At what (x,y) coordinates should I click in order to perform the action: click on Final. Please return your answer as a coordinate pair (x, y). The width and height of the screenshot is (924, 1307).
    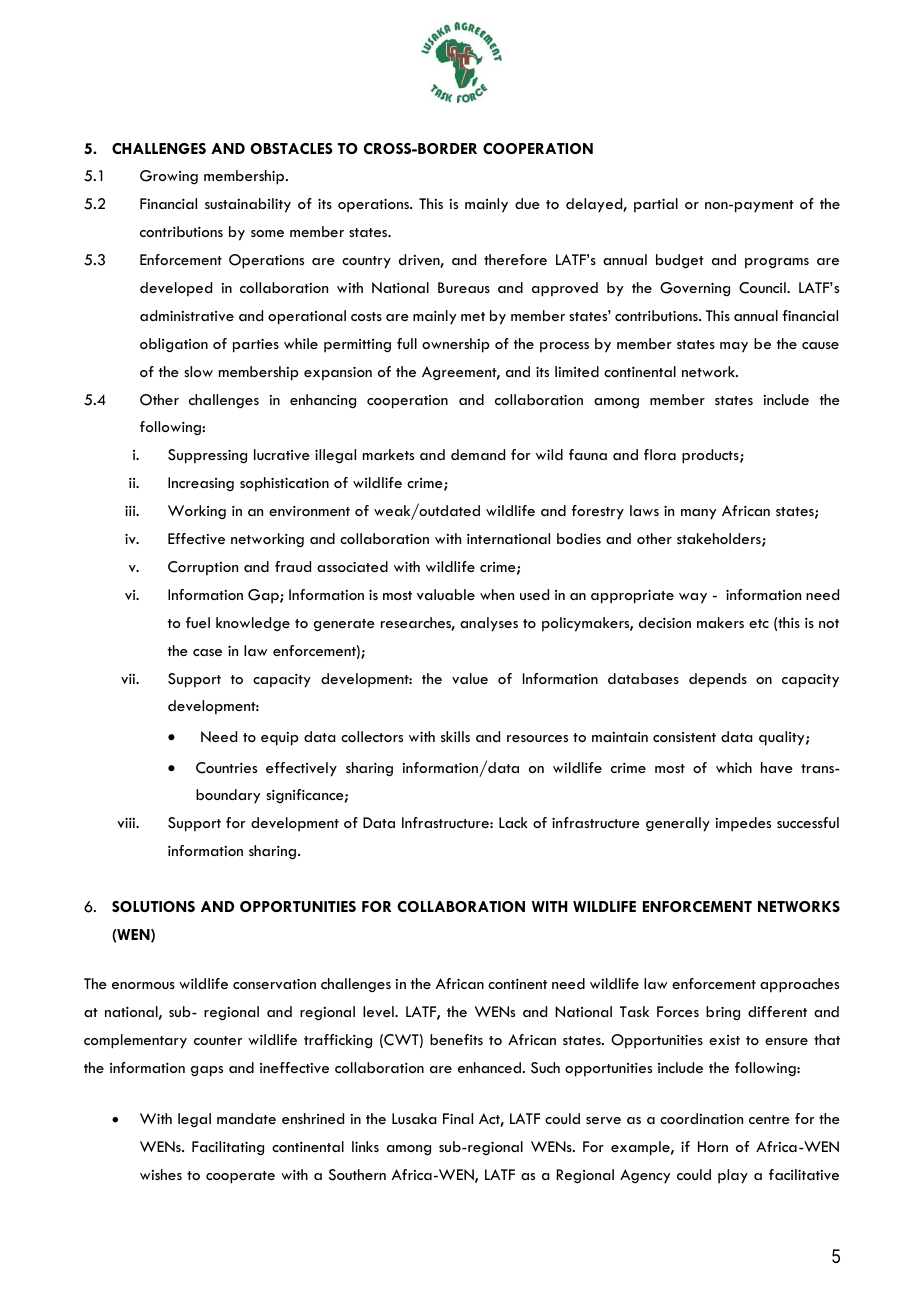
    Looking at the image, I should click on (458, 1118).
